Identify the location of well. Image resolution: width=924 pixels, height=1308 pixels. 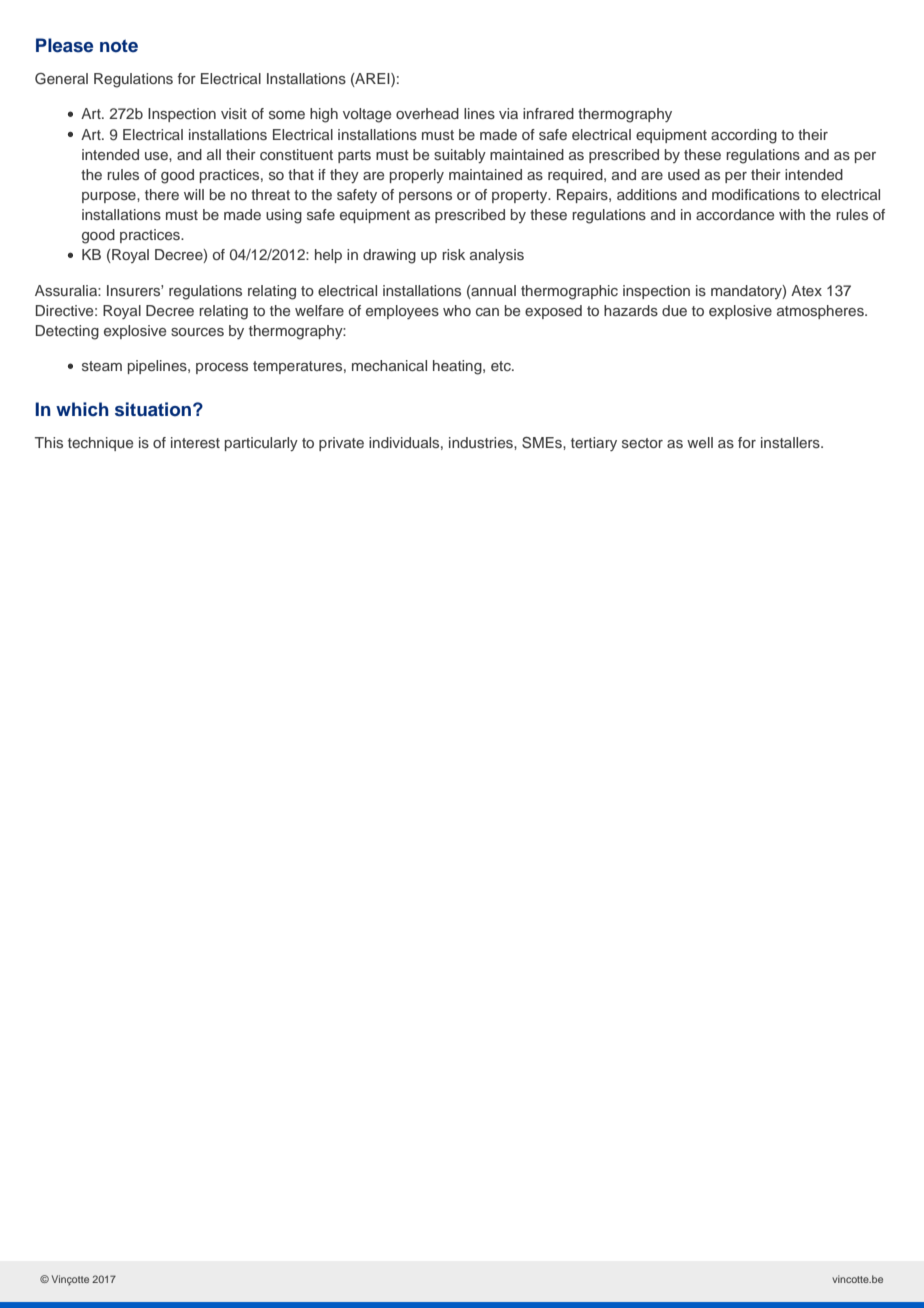
(700, 442).
